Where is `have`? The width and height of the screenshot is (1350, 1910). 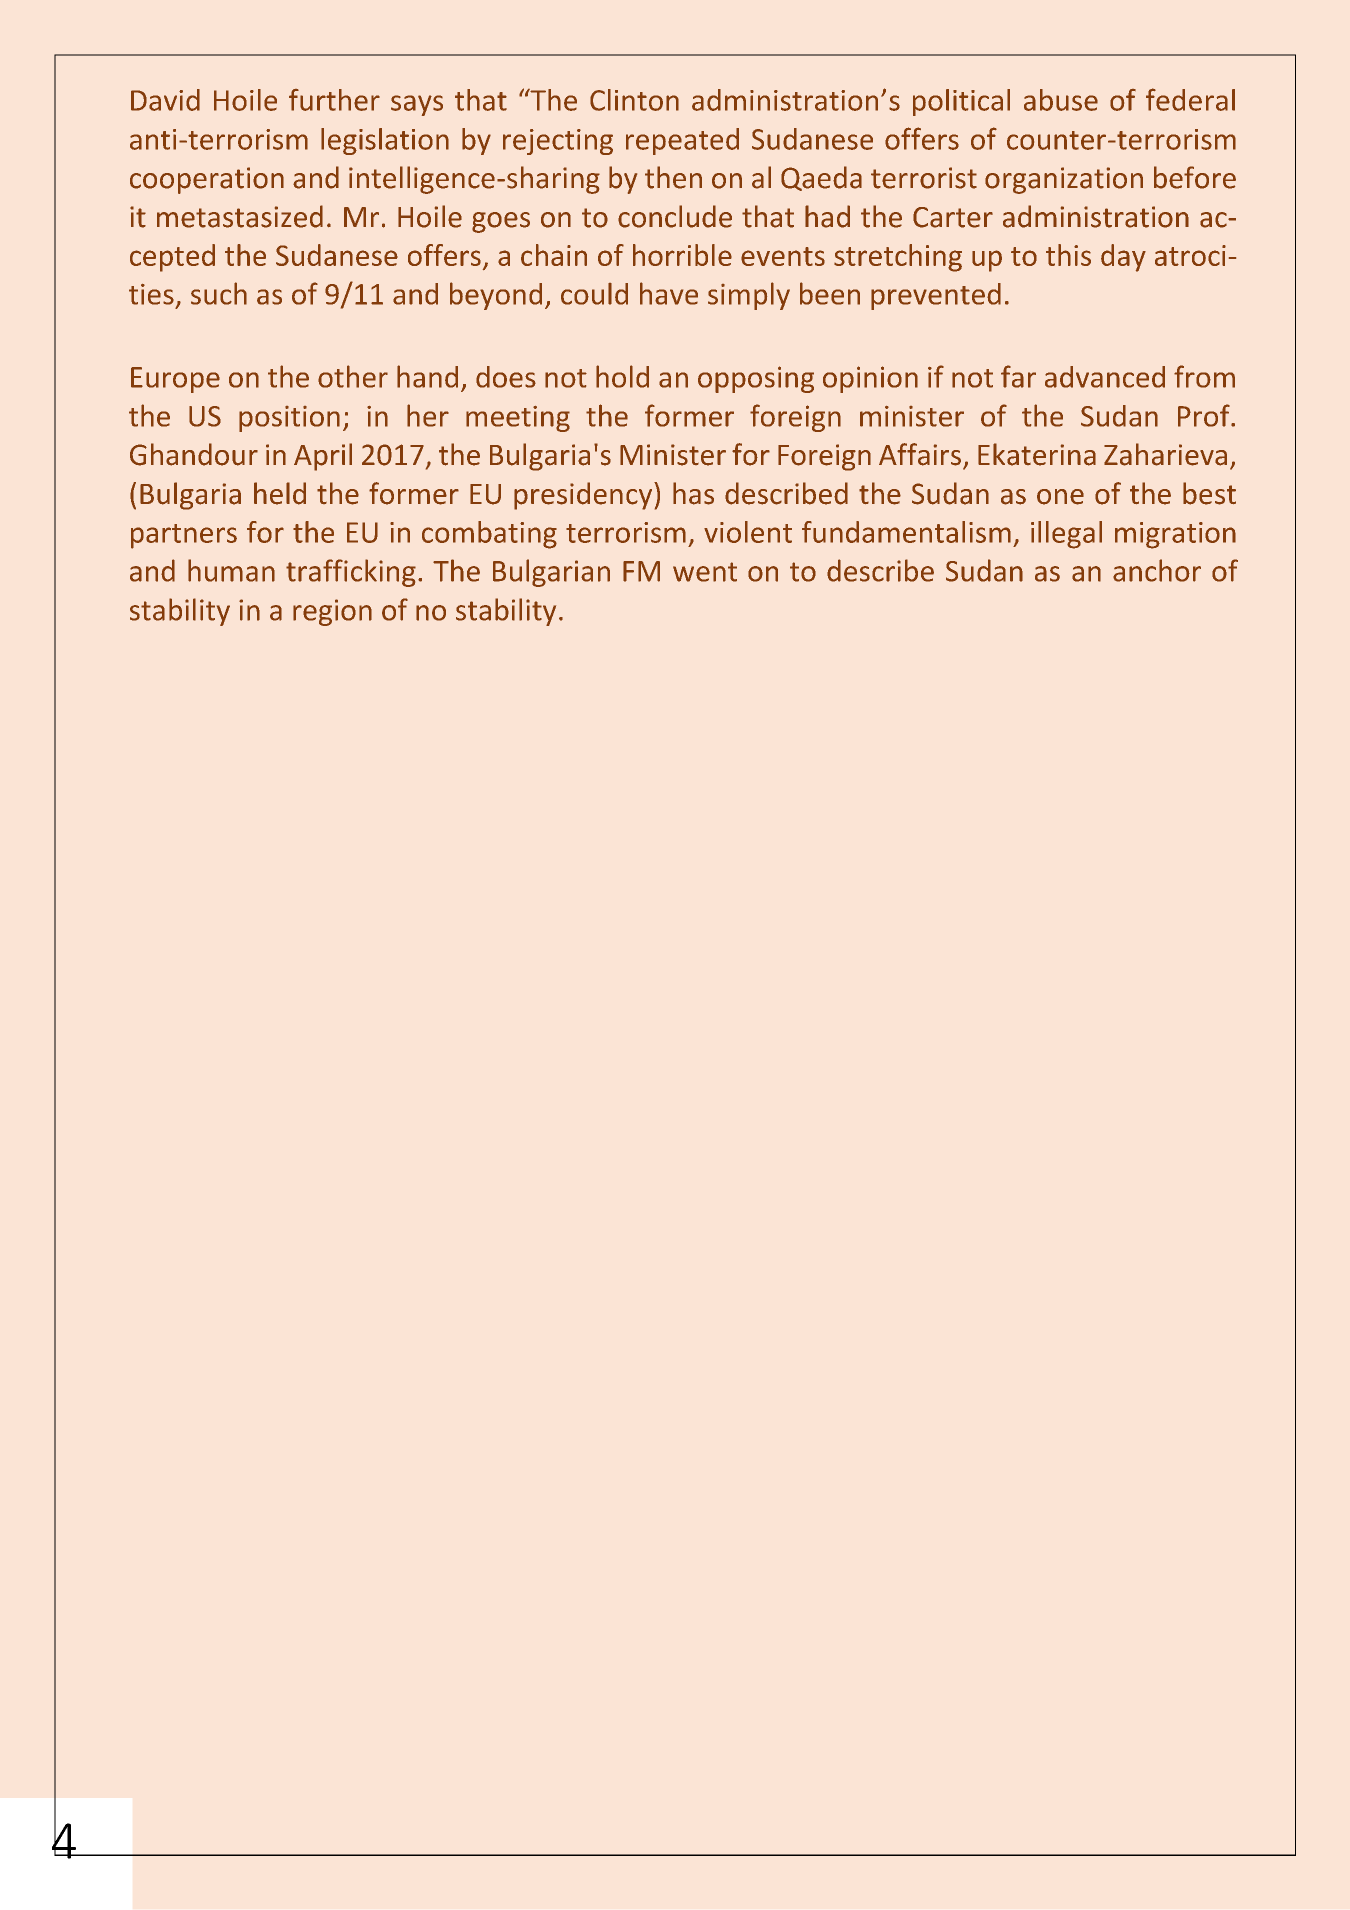
have is located at coordinates (669, 293).
